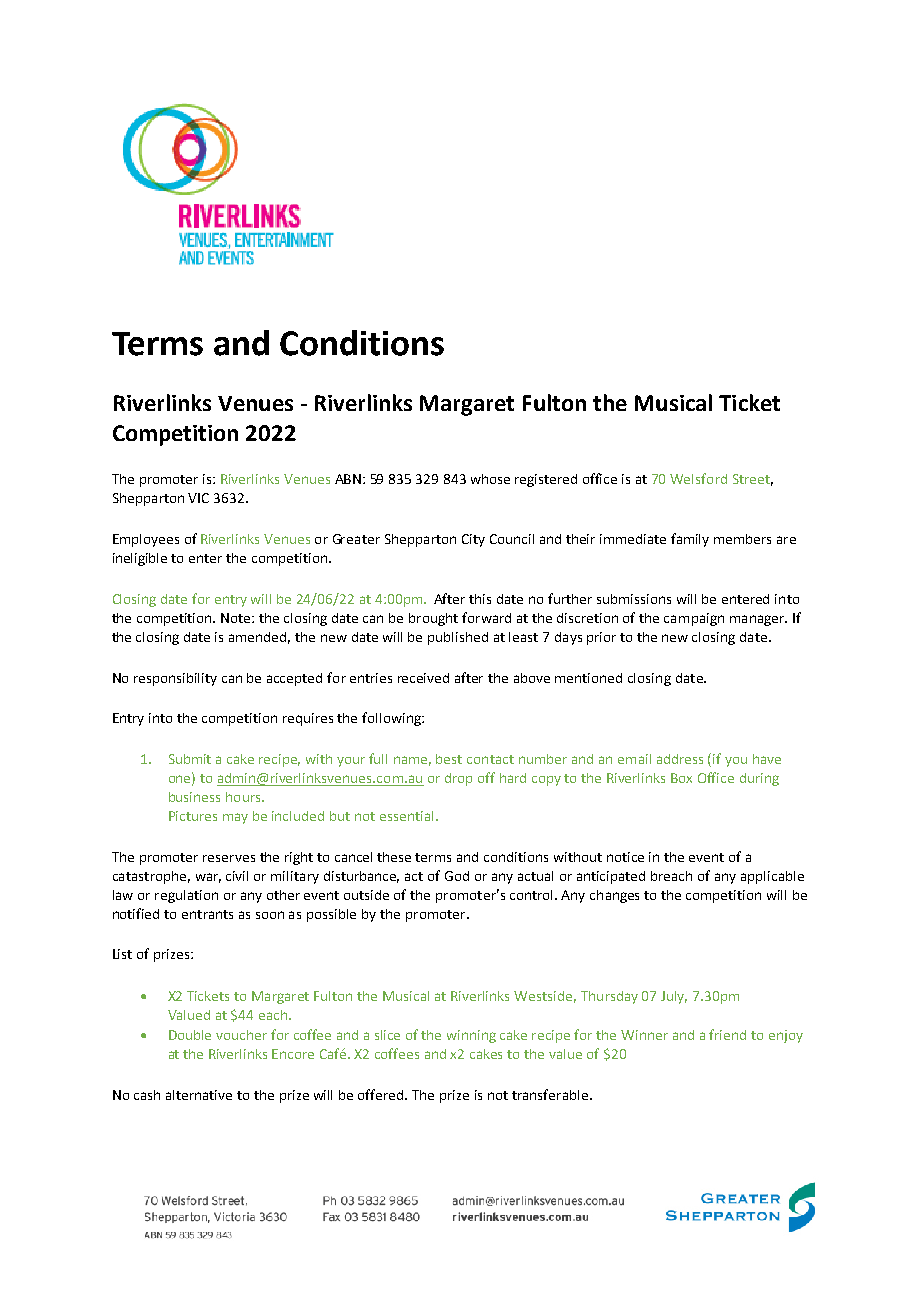 Image resolution: width=924 pixels, height=1309 pixels. I want to click on alternative, so click(199, 1095).
